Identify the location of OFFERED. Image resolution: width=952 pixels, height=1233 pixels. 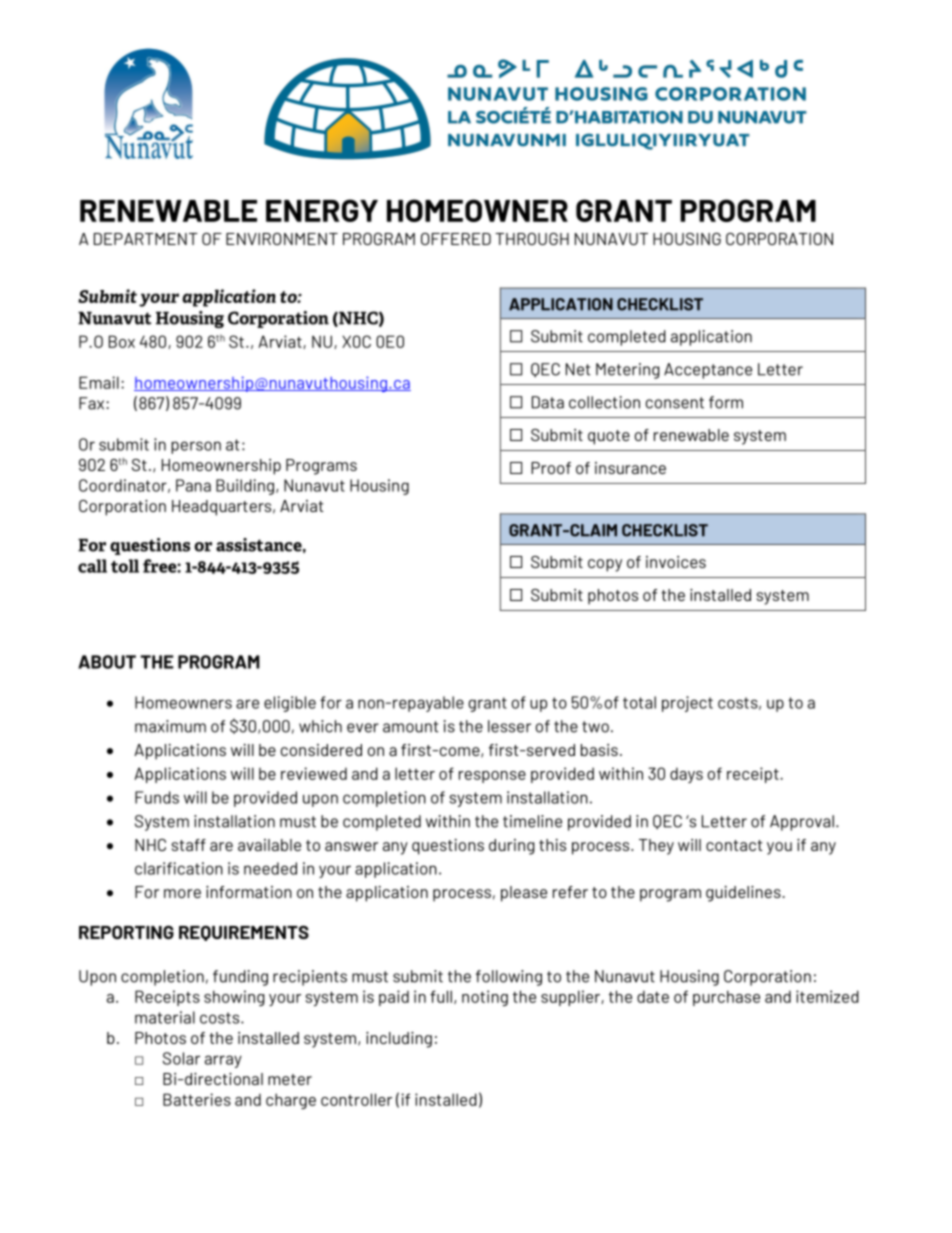
(456, 239).
